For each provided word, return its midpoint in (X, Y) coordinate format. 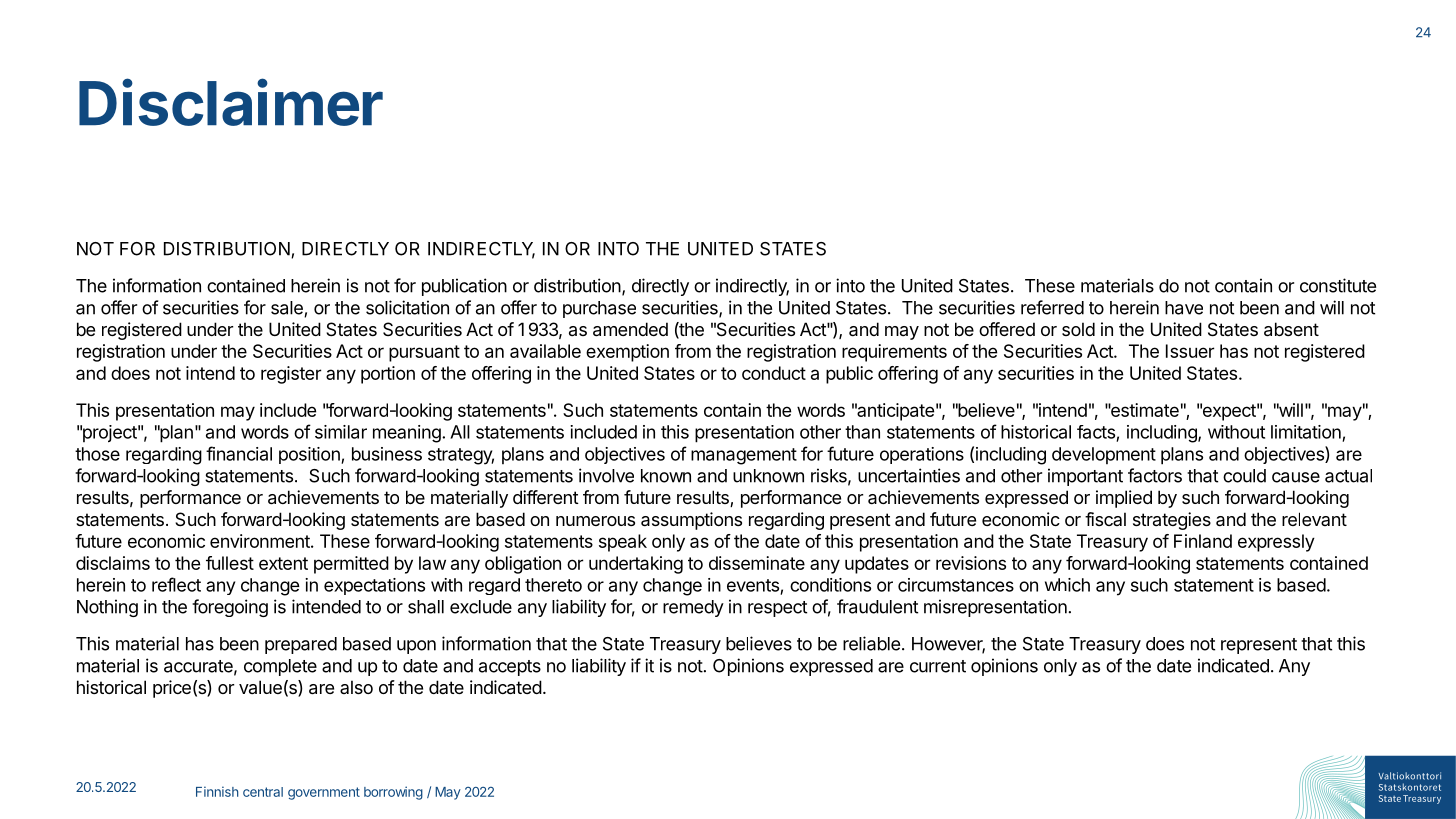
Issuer (1190, 351)
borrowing (393, 793)
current (938, 666)
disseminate (757, 563)
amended (630, 329)
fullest (230, 563)
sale (288, 309)
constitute (1338, 285)
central (263, 792)
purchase (599, 309)
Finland (1203, 541)
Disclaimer (231, 102)
